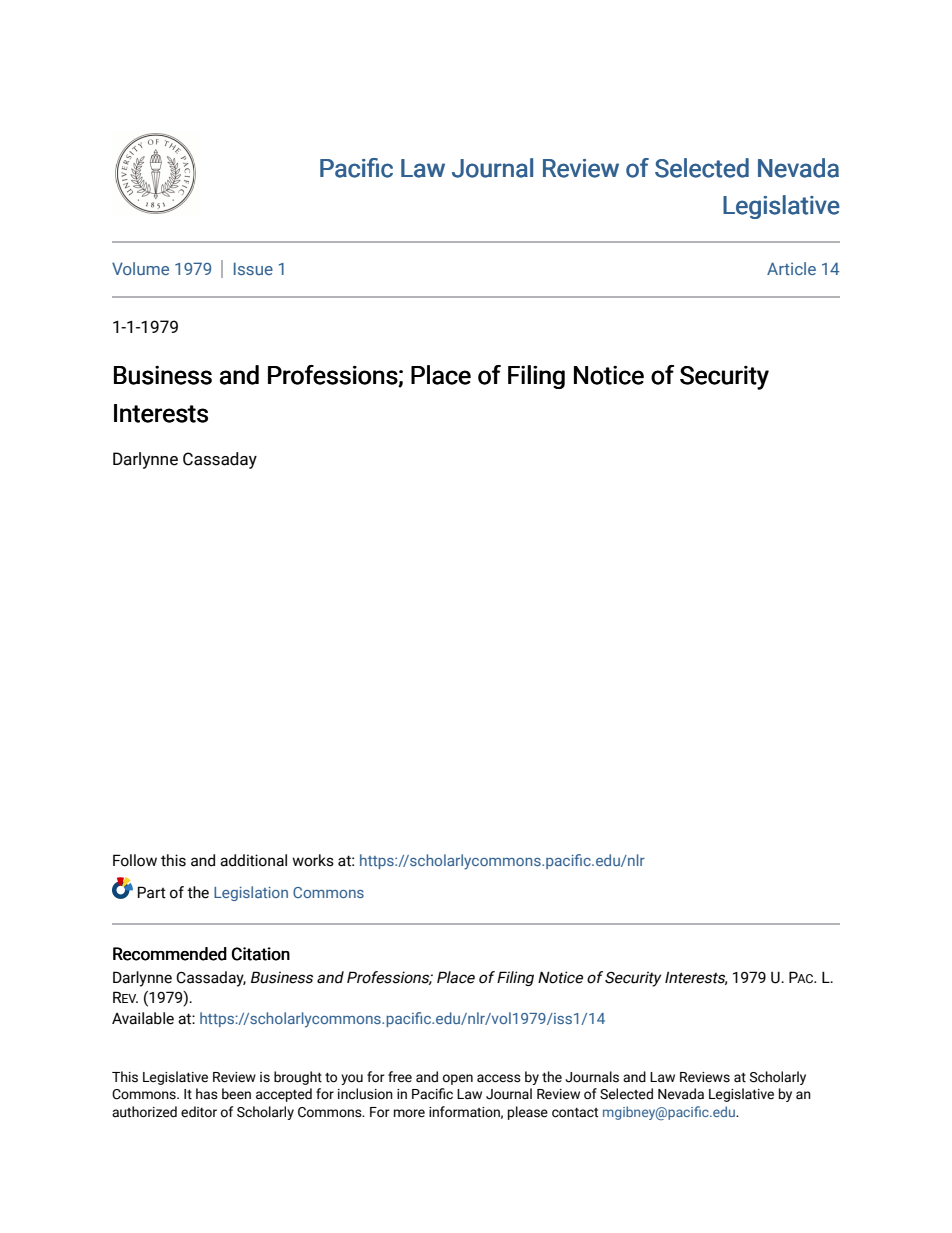 The width and height of the screenshot is (952, 1233). What do you see at coordinates (253, 860) in the screenshot?
I see `additional` at bounding box center [253, 860].
